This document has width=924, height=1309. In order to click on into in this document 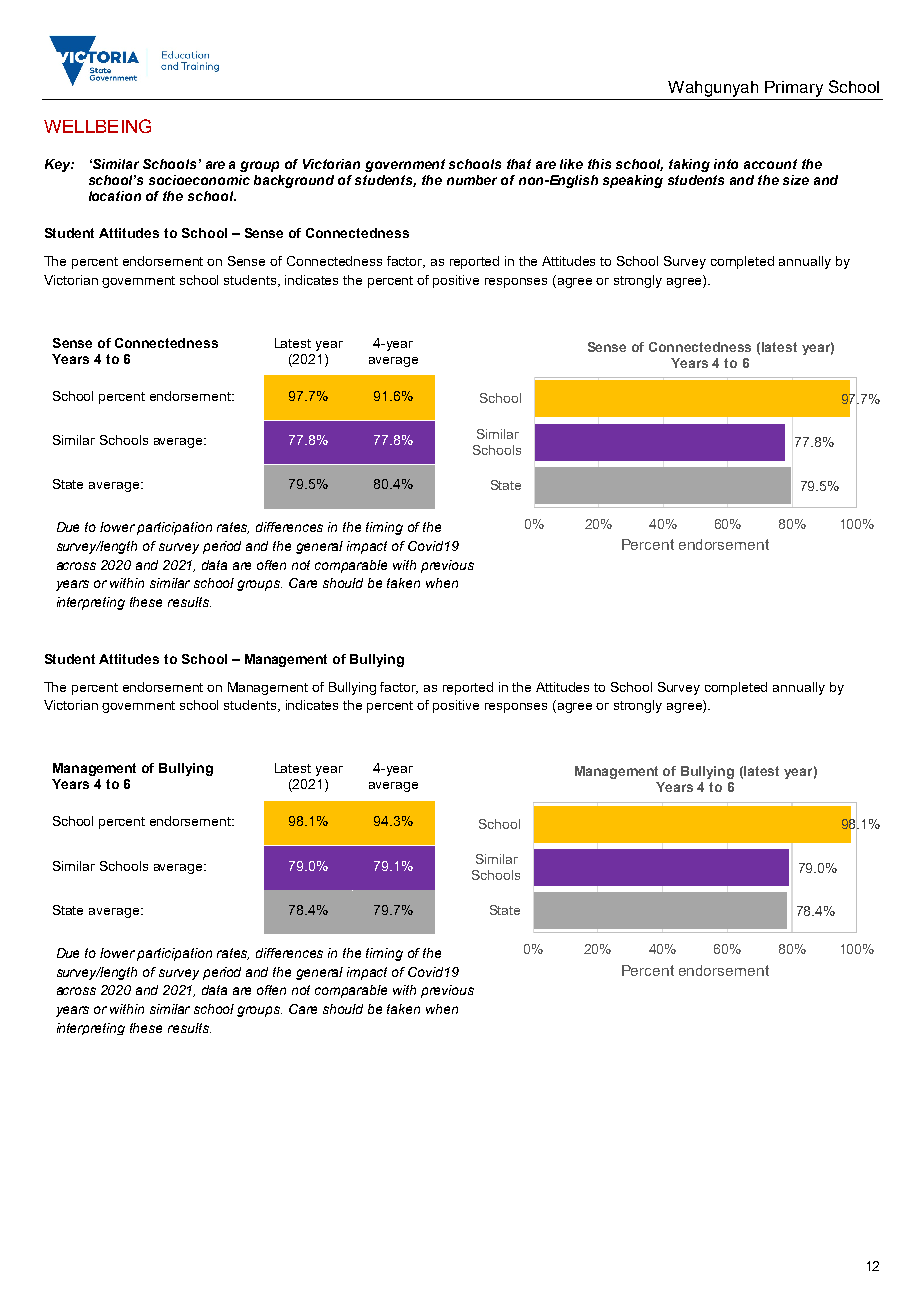, I will do `click(726, 164)`.
